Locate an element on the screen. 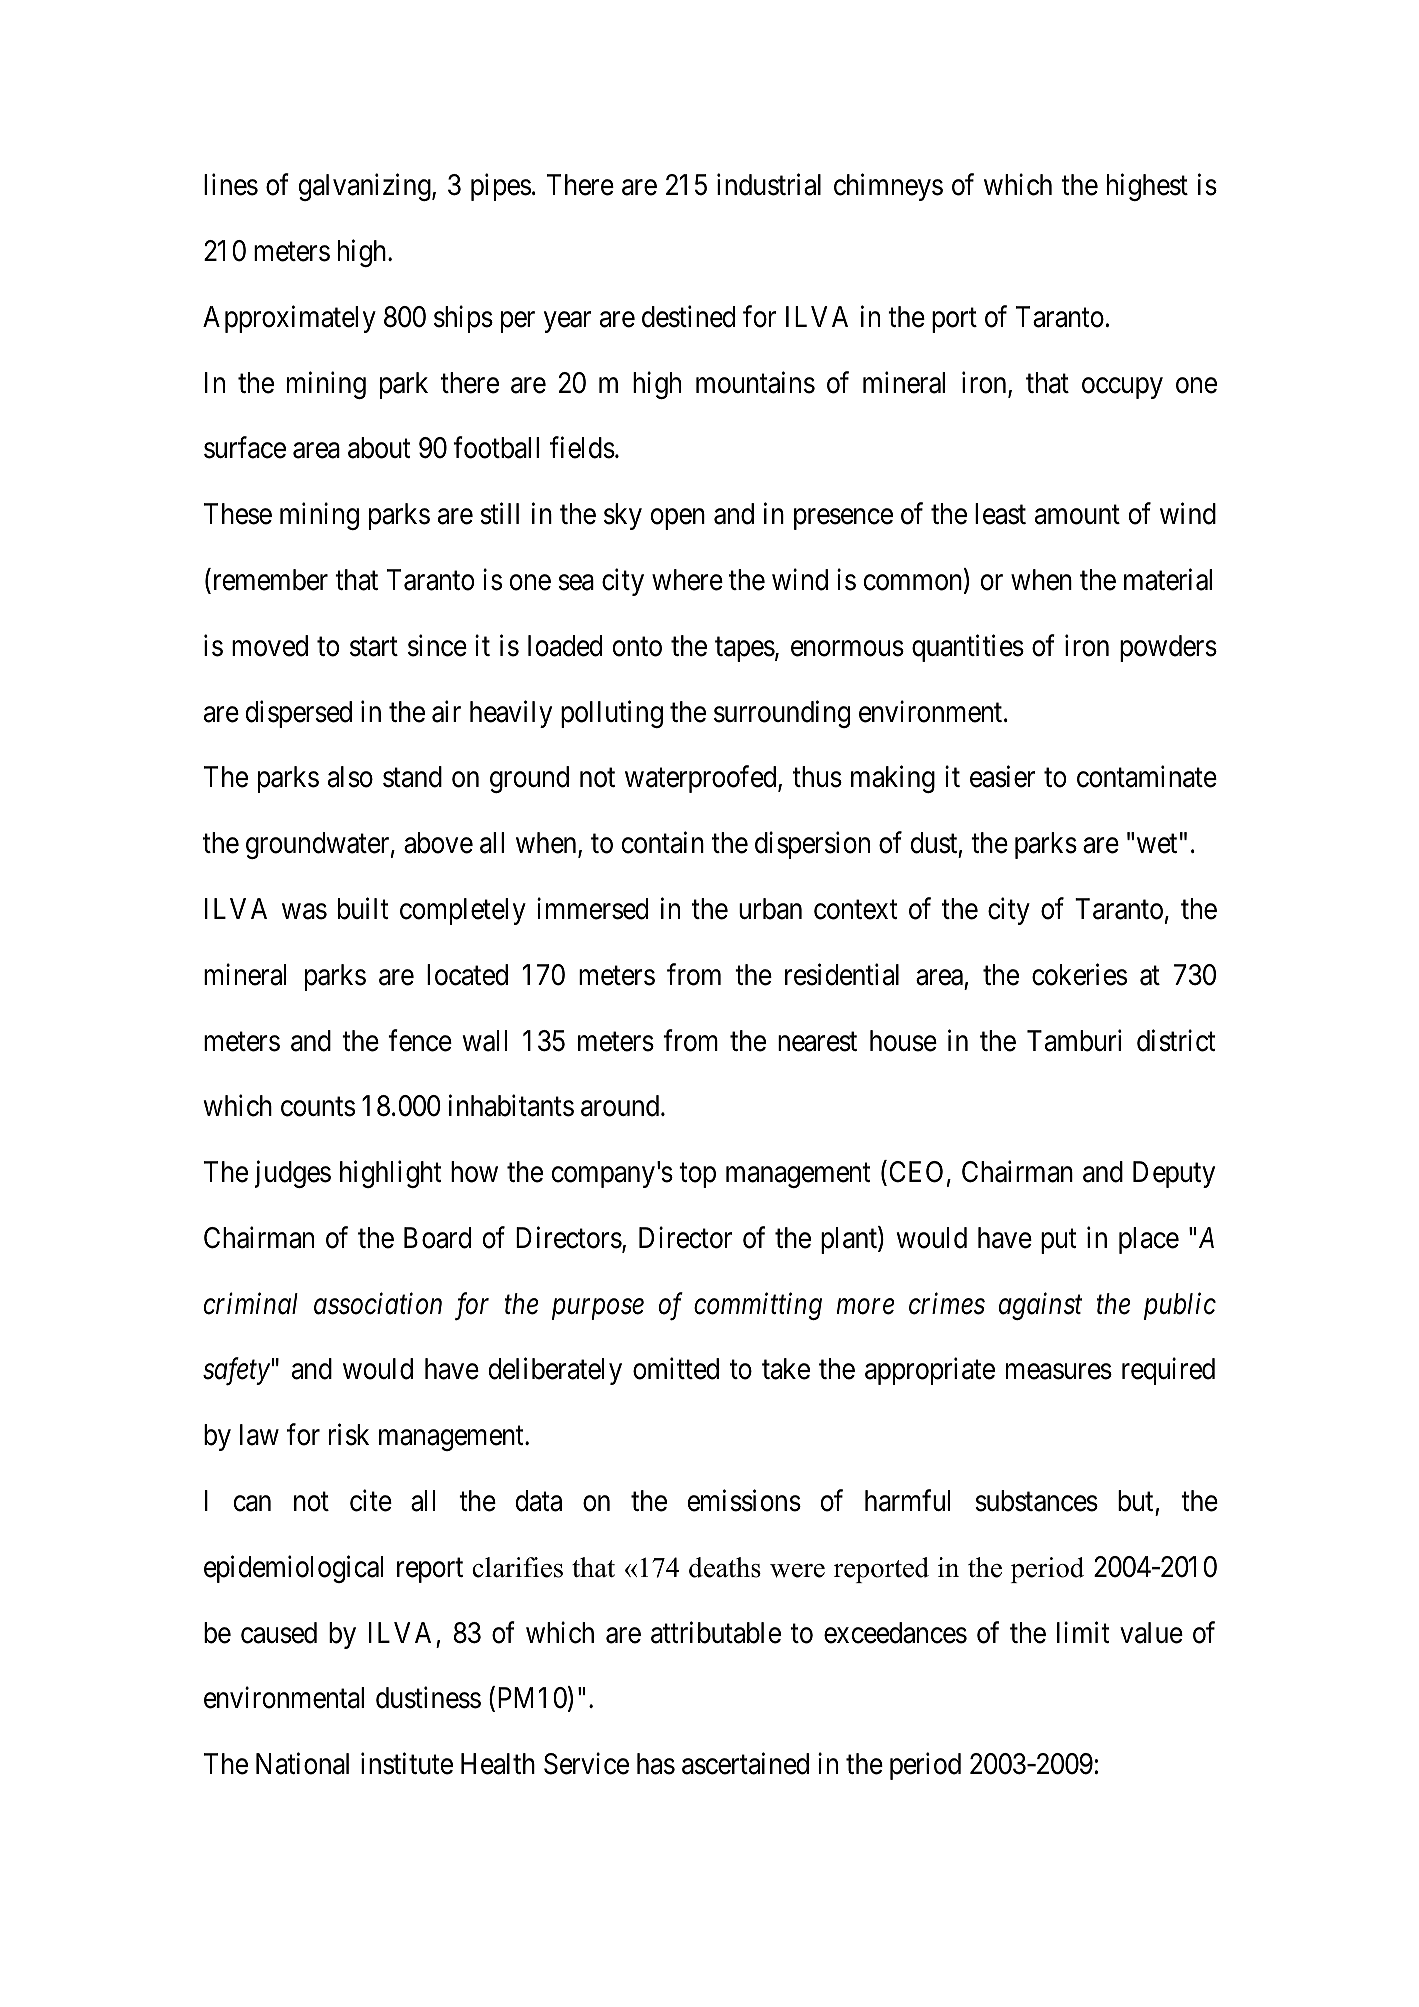  district is located at coordinates (1176, 1040).
